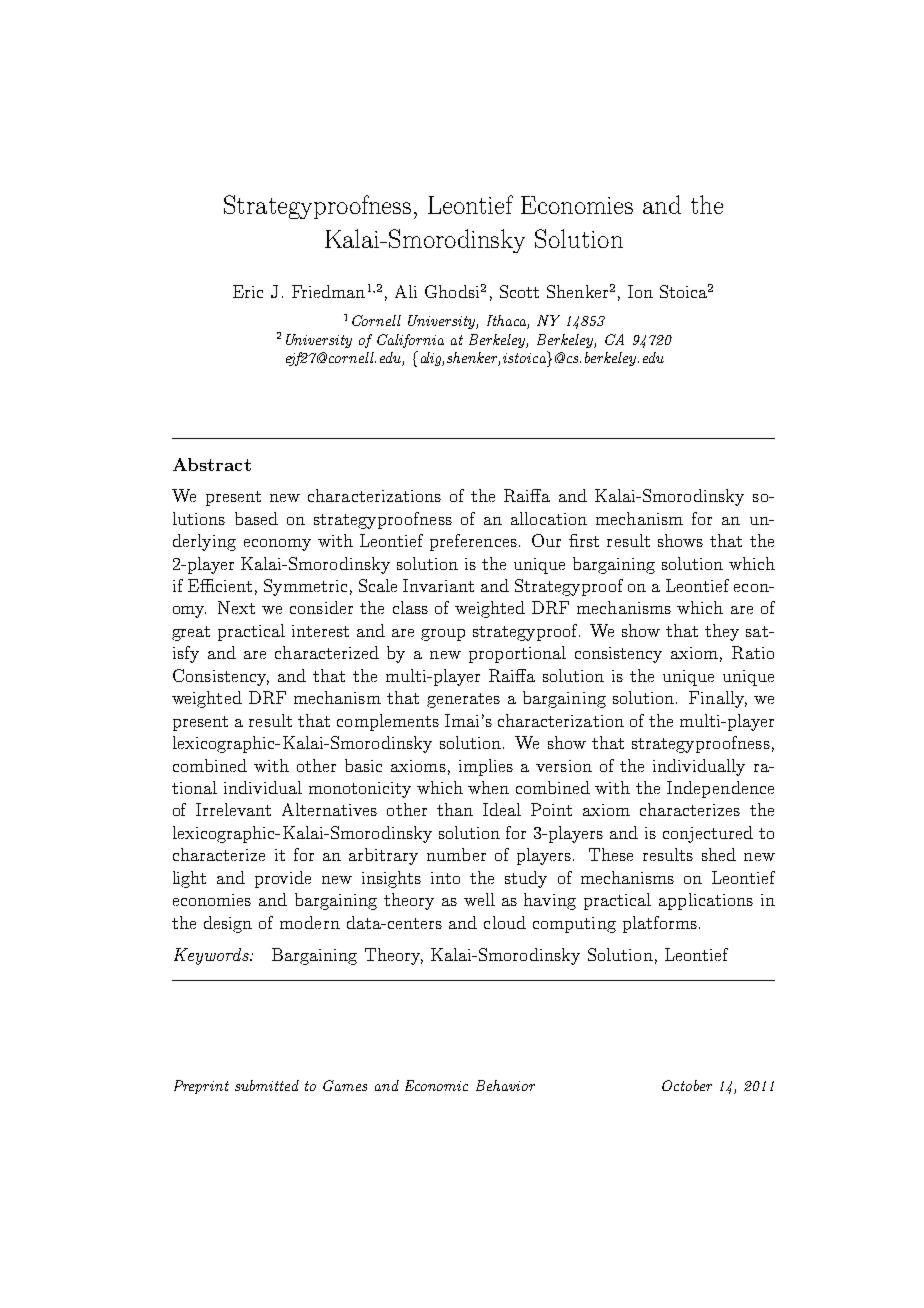 Image resolution: width=924 pixels, height=1308 pixels. I want to click on preferences, so click(473, 542).
